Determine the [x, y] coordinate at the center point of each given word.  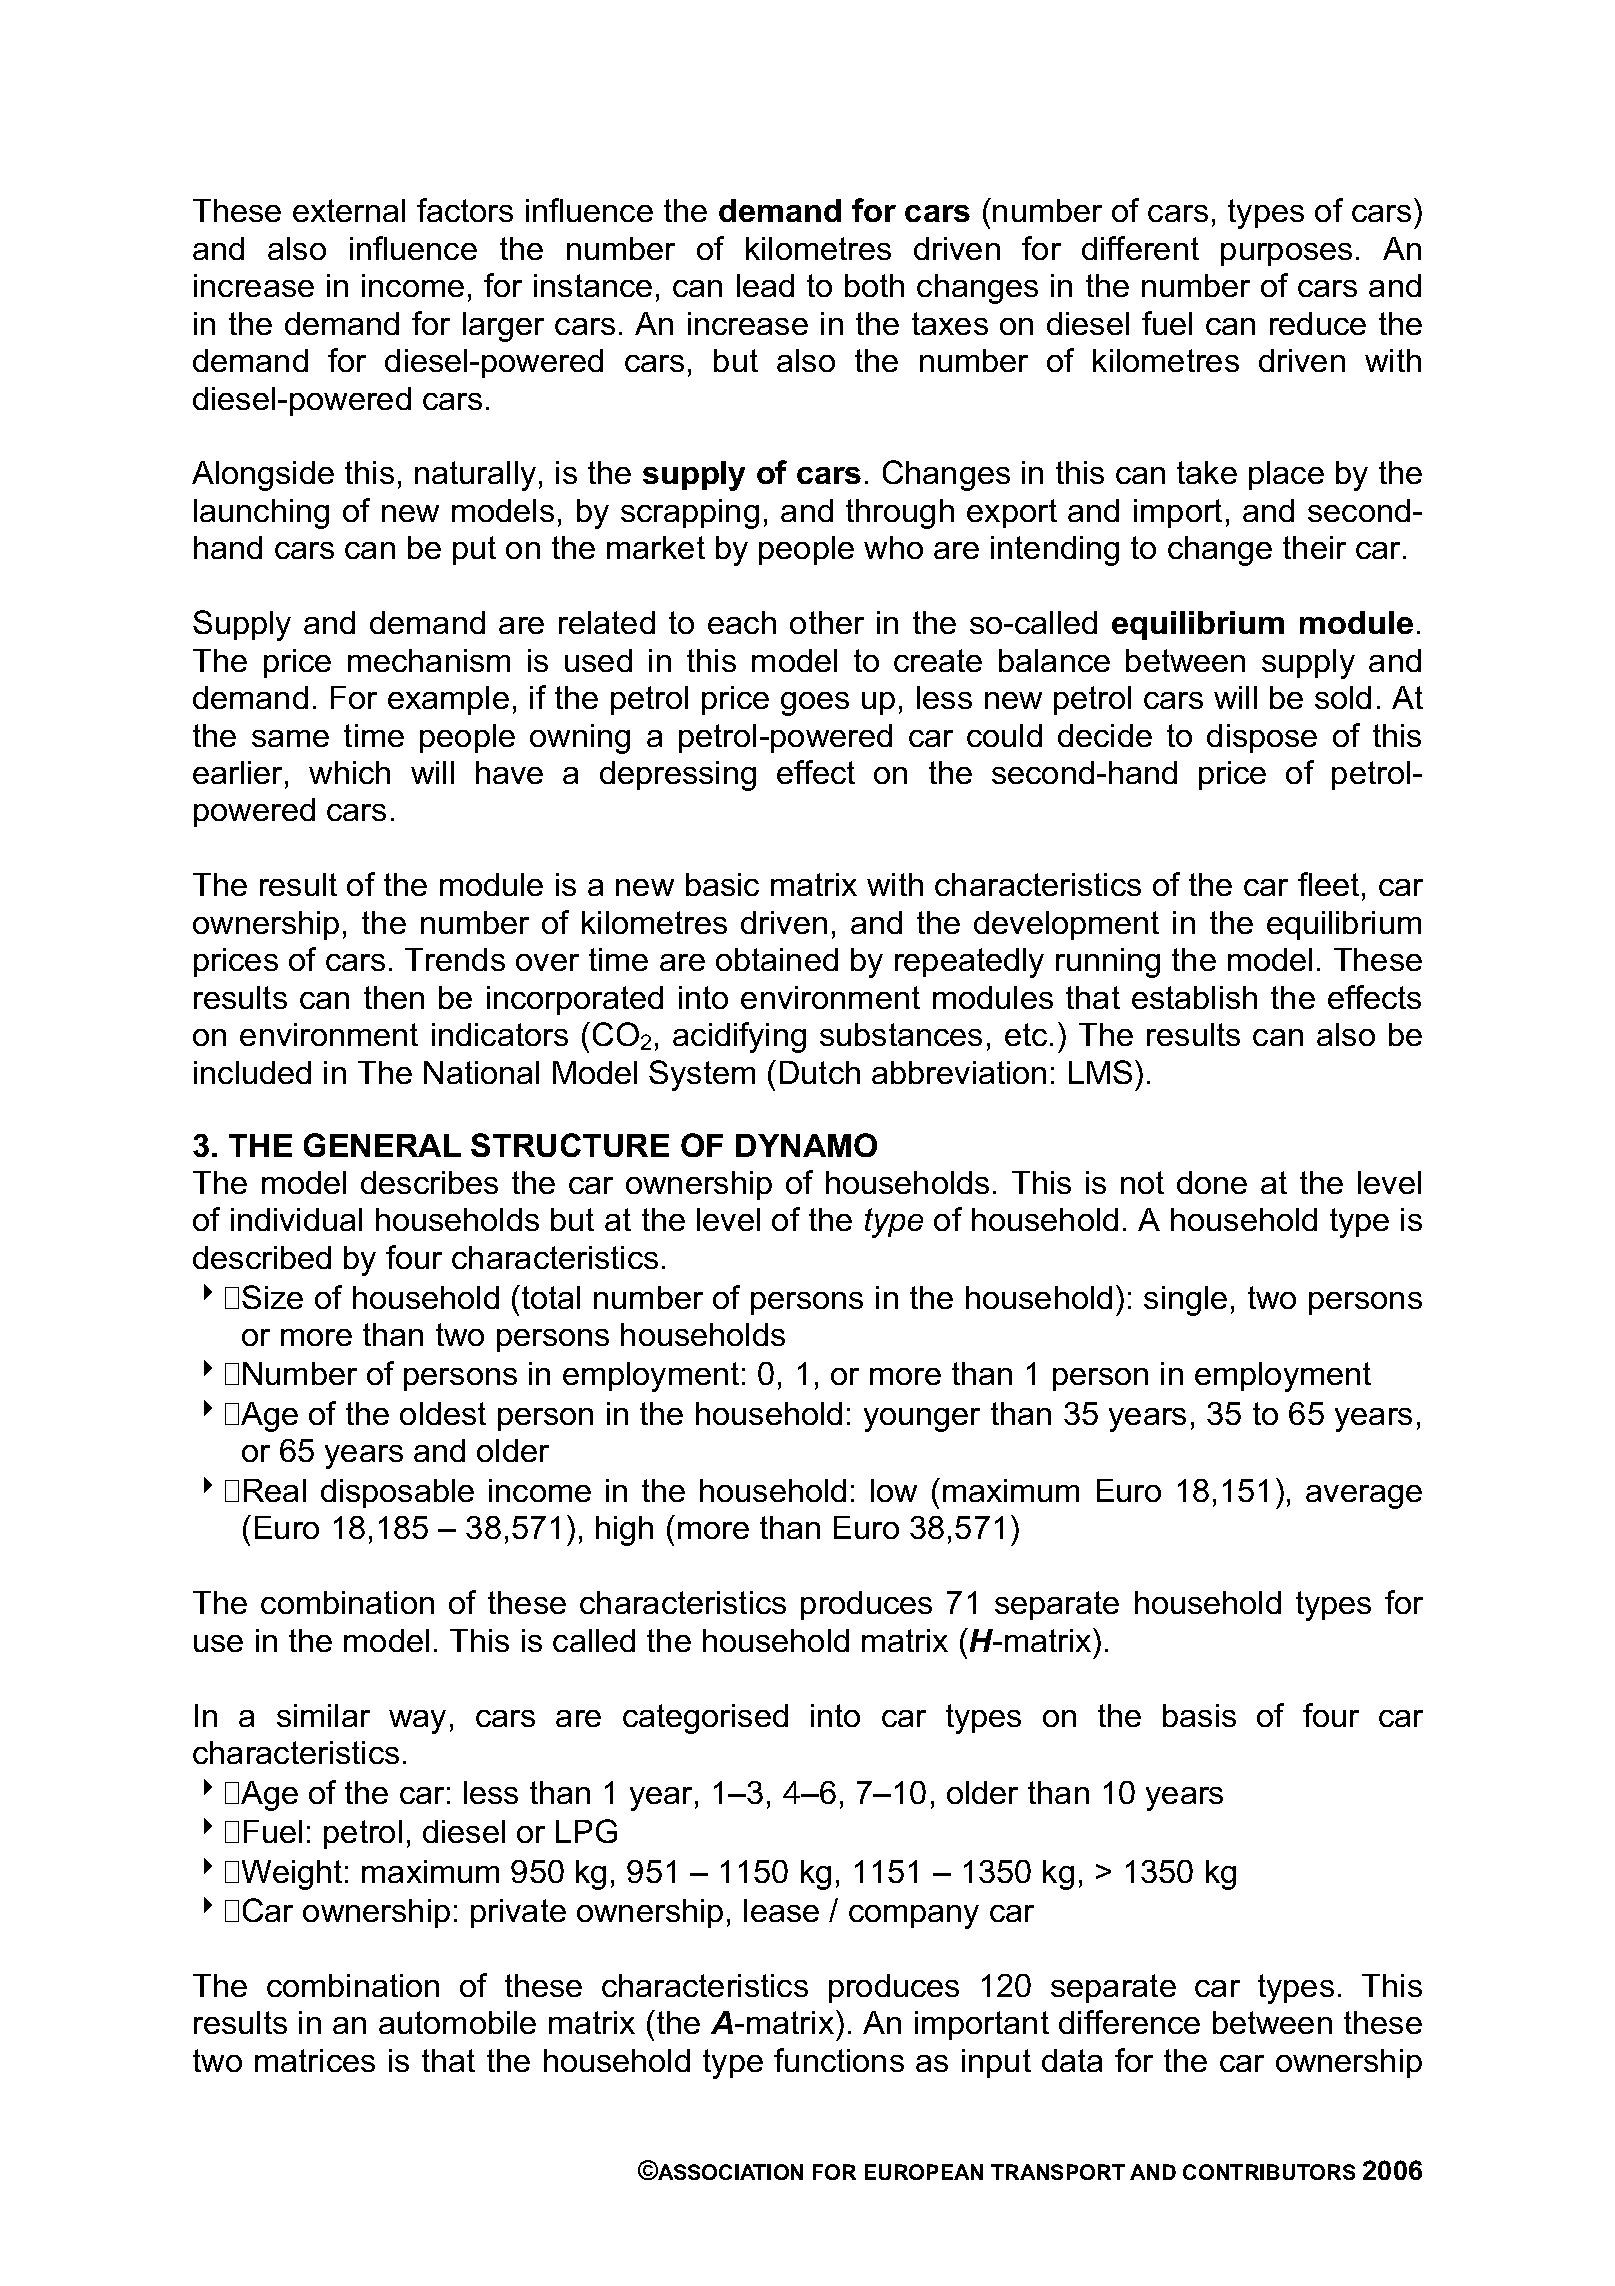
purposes [1286, 254]
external [349, 210]
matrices [315, 2060]
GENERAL [382, 1145]
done [1212, 1182]
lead [765, 285]
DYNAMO [806, 1145]
